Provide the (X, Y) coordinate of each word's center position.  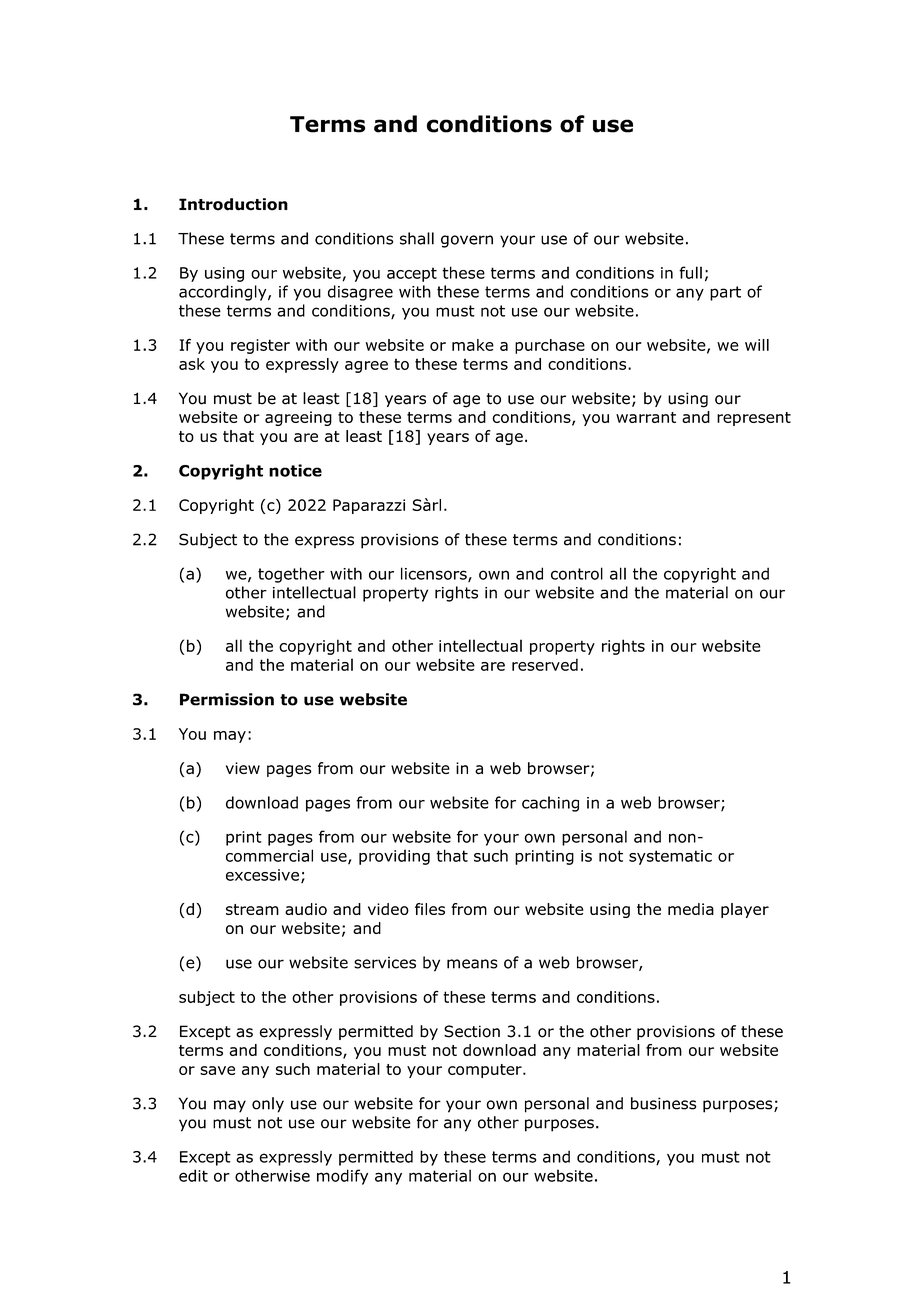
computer (486, 1071)
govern (467, 241)
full (690, 272)
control (577, 573)
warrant (646, 417)
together (291, 575)
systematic (670, 857)
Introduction (233, 204)
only (268, 1105)
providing (394, 857)
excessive (262, 875)
